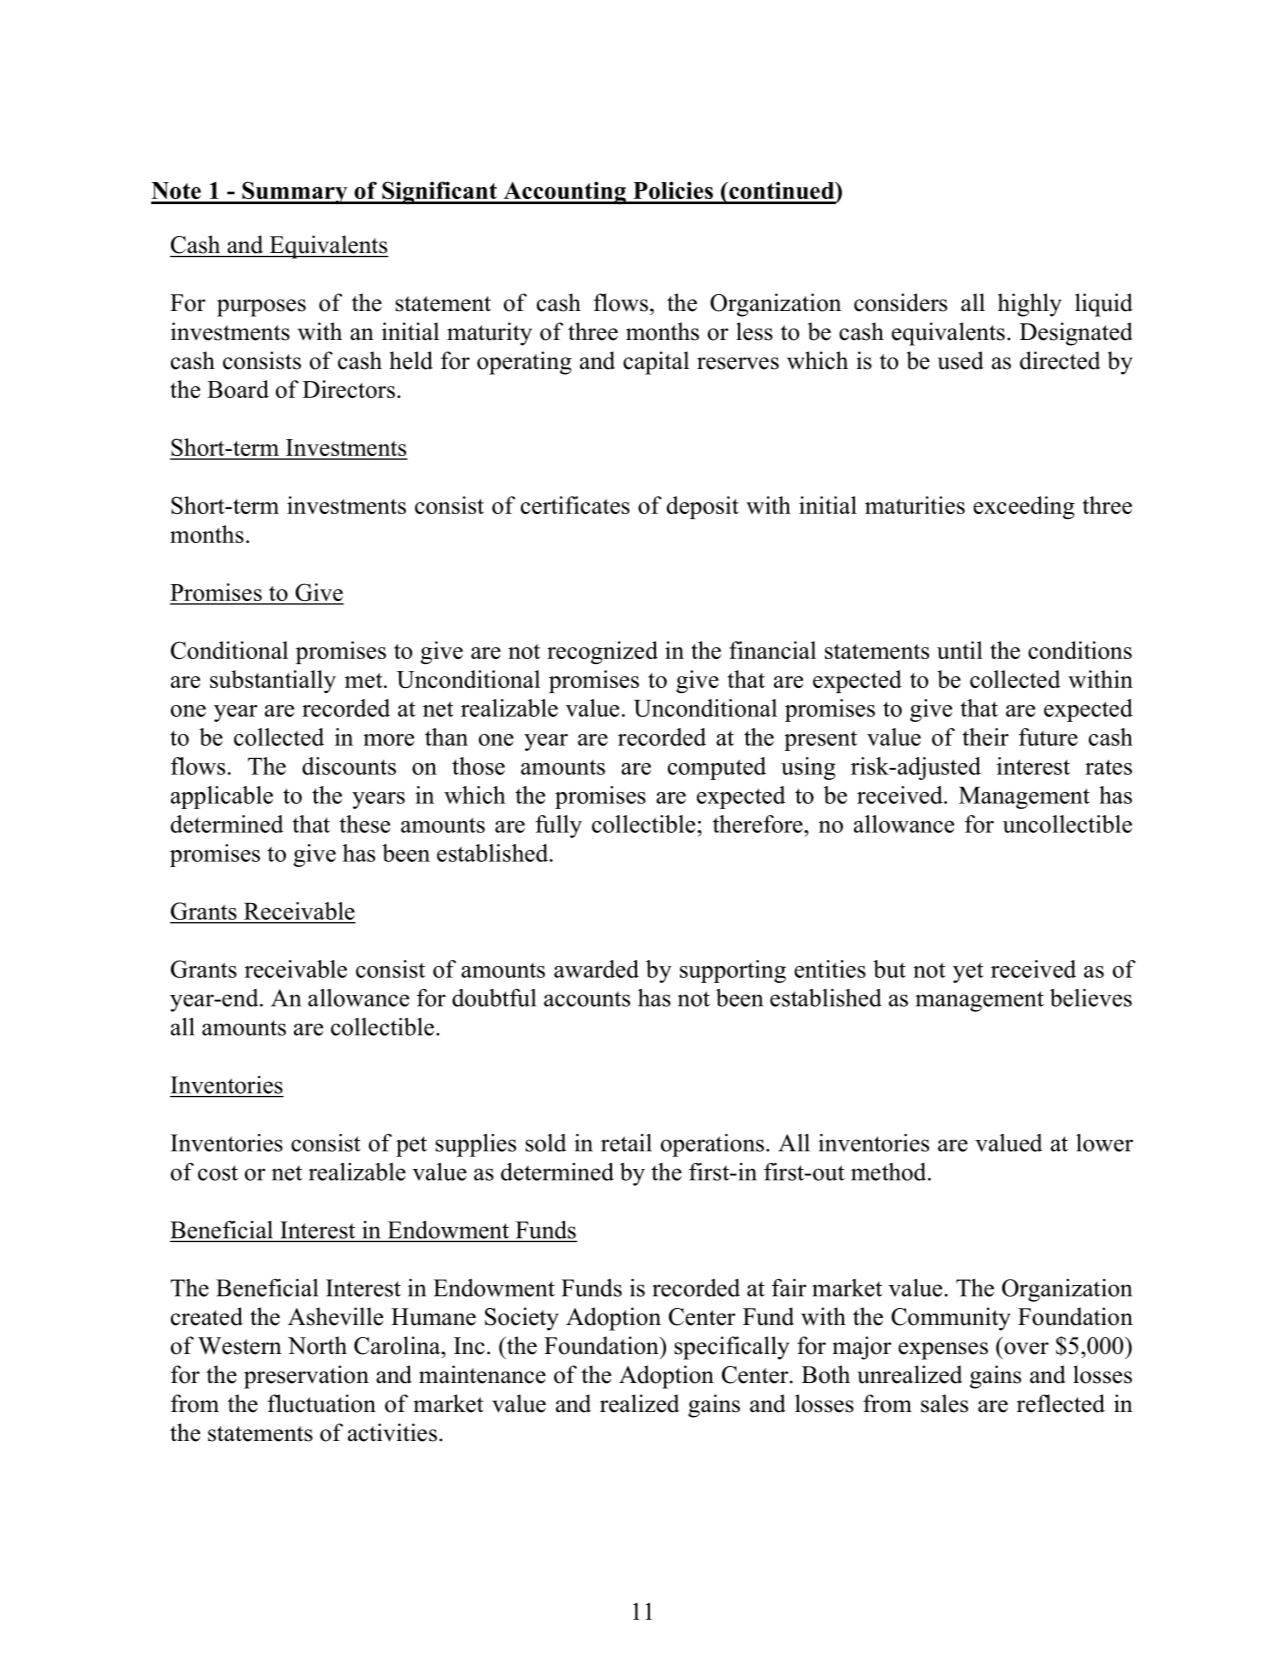  Describe the element at coordinates (322, 1403) in the page. I see `fluctuation` at that location.
